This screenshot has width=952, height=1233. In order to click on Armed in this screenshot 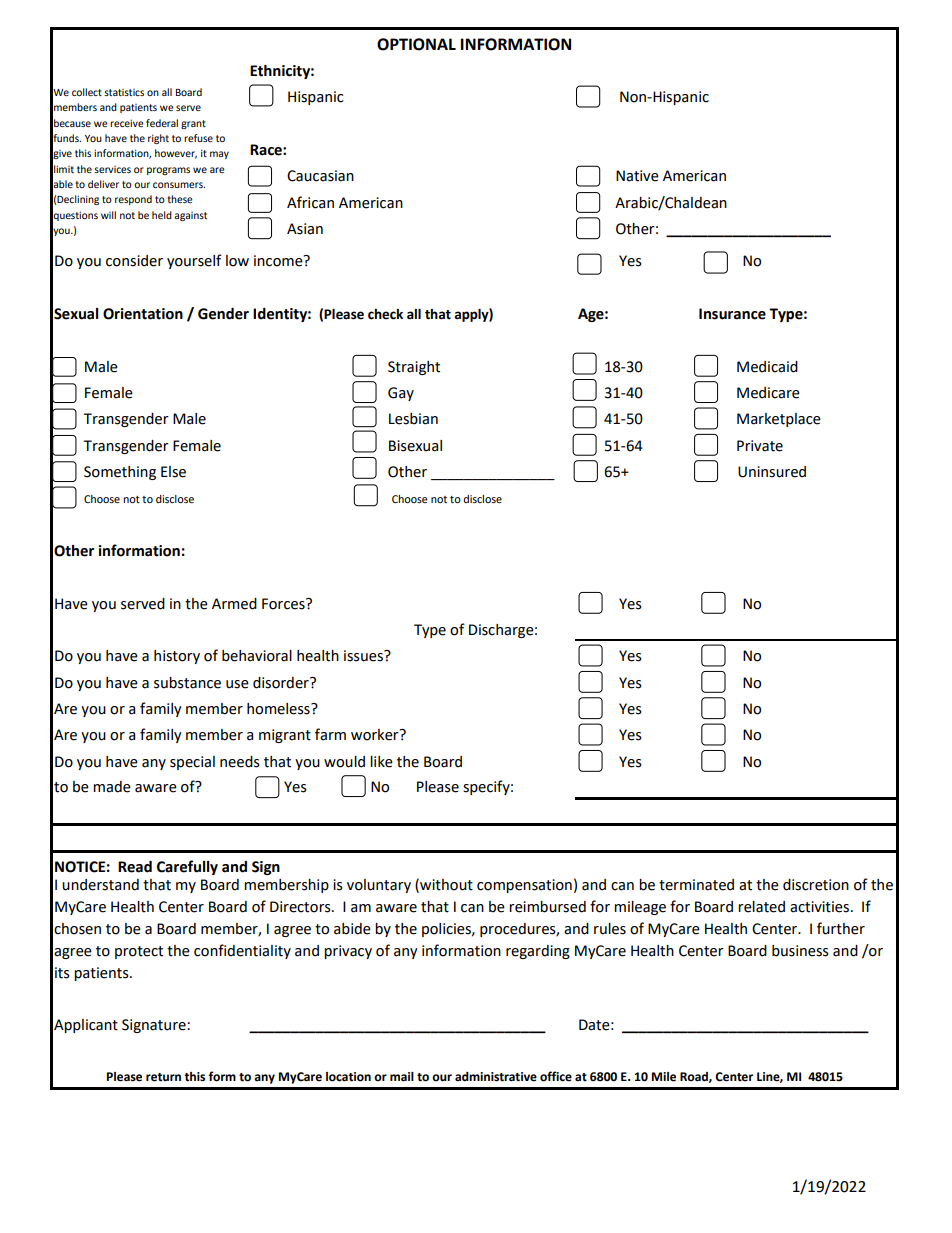, I will do `click(234, 604)`.
